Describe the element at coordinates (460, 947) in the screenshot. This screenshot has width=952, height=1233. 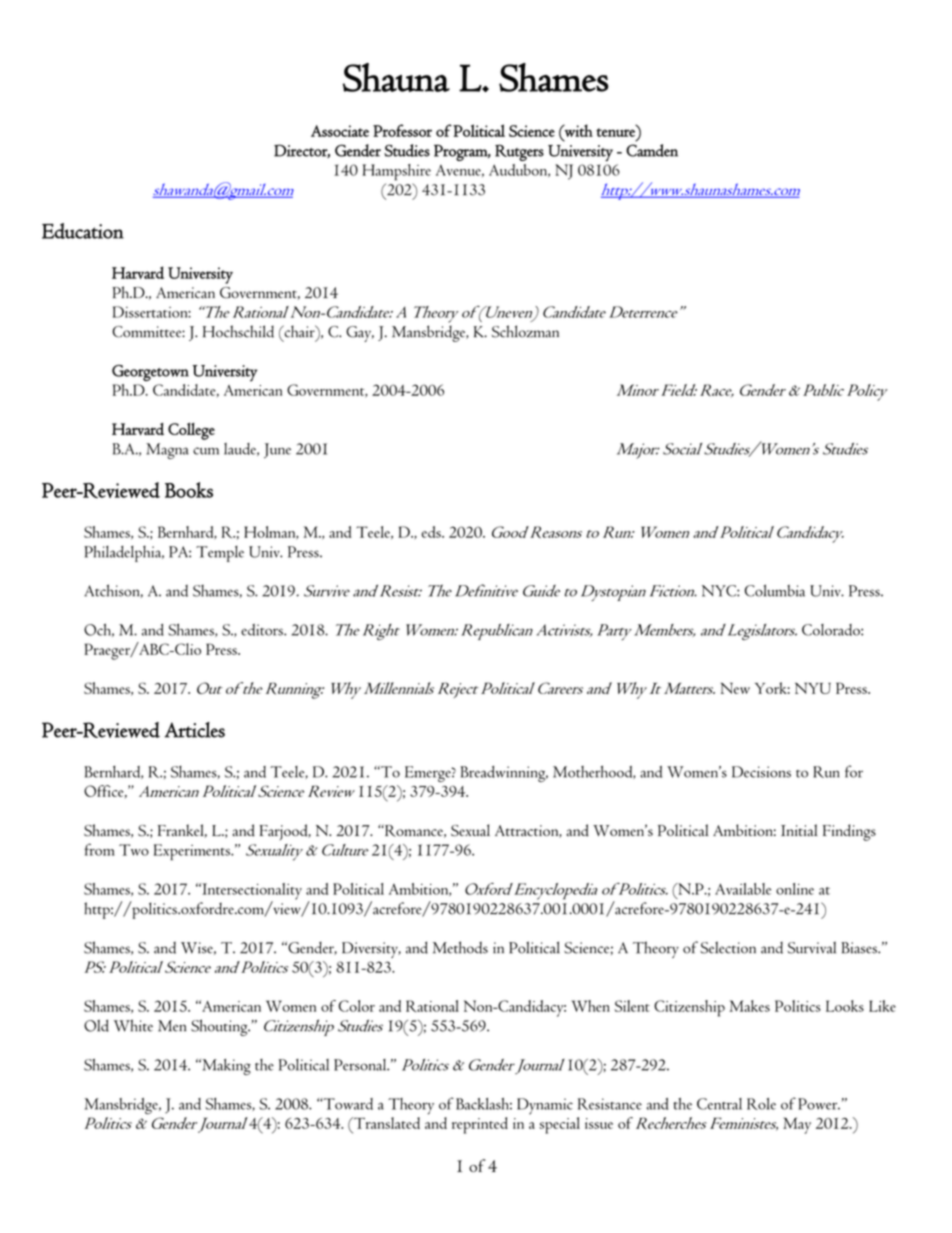
I see `Methods` at that location.
